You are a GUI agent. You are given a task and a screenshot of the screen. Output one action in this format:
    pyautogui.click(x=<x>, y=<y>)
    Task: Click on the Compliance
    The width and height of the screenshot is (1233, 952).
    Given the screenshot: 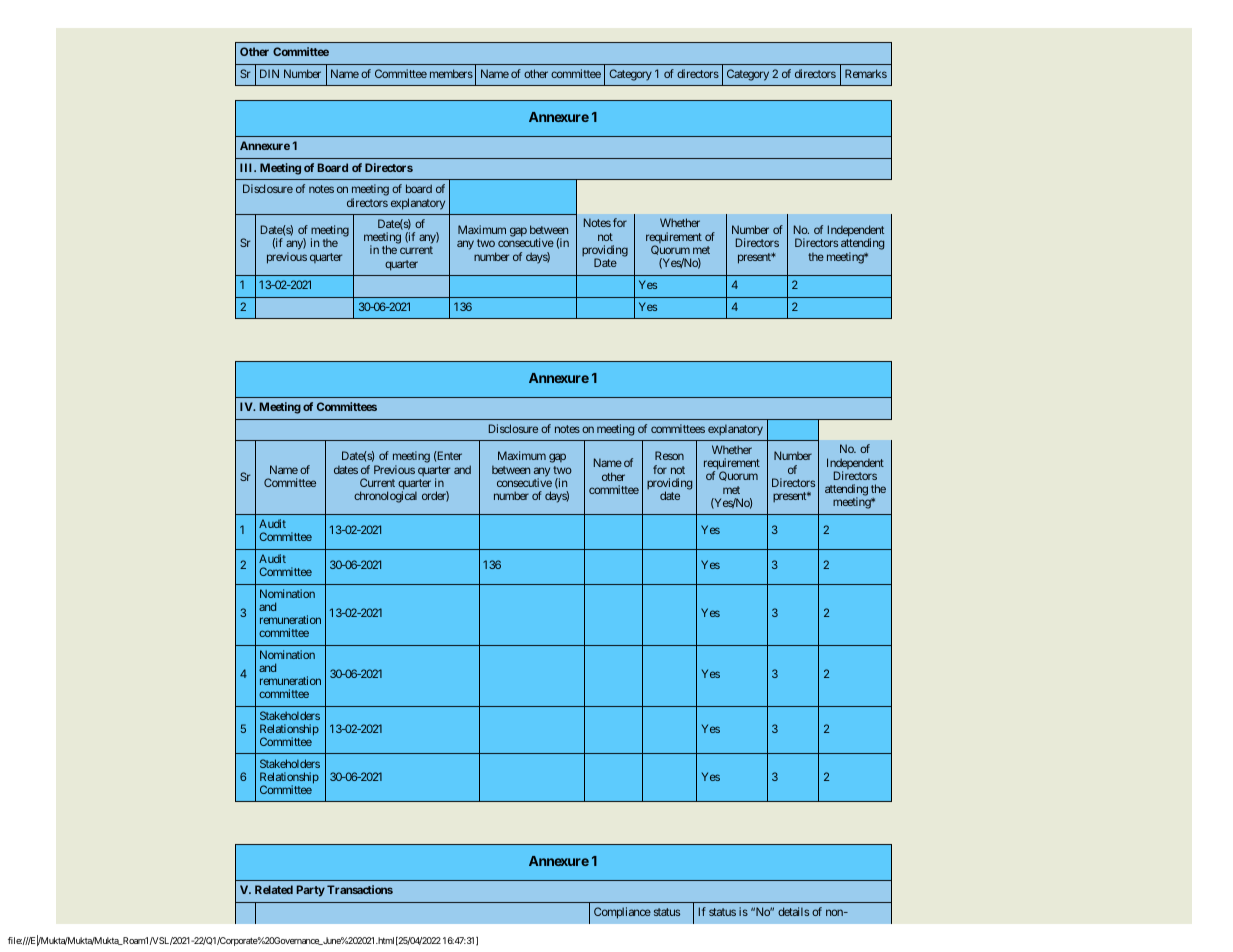 What is the action you would take?
    pyautogui.click(x=622, y=913)
